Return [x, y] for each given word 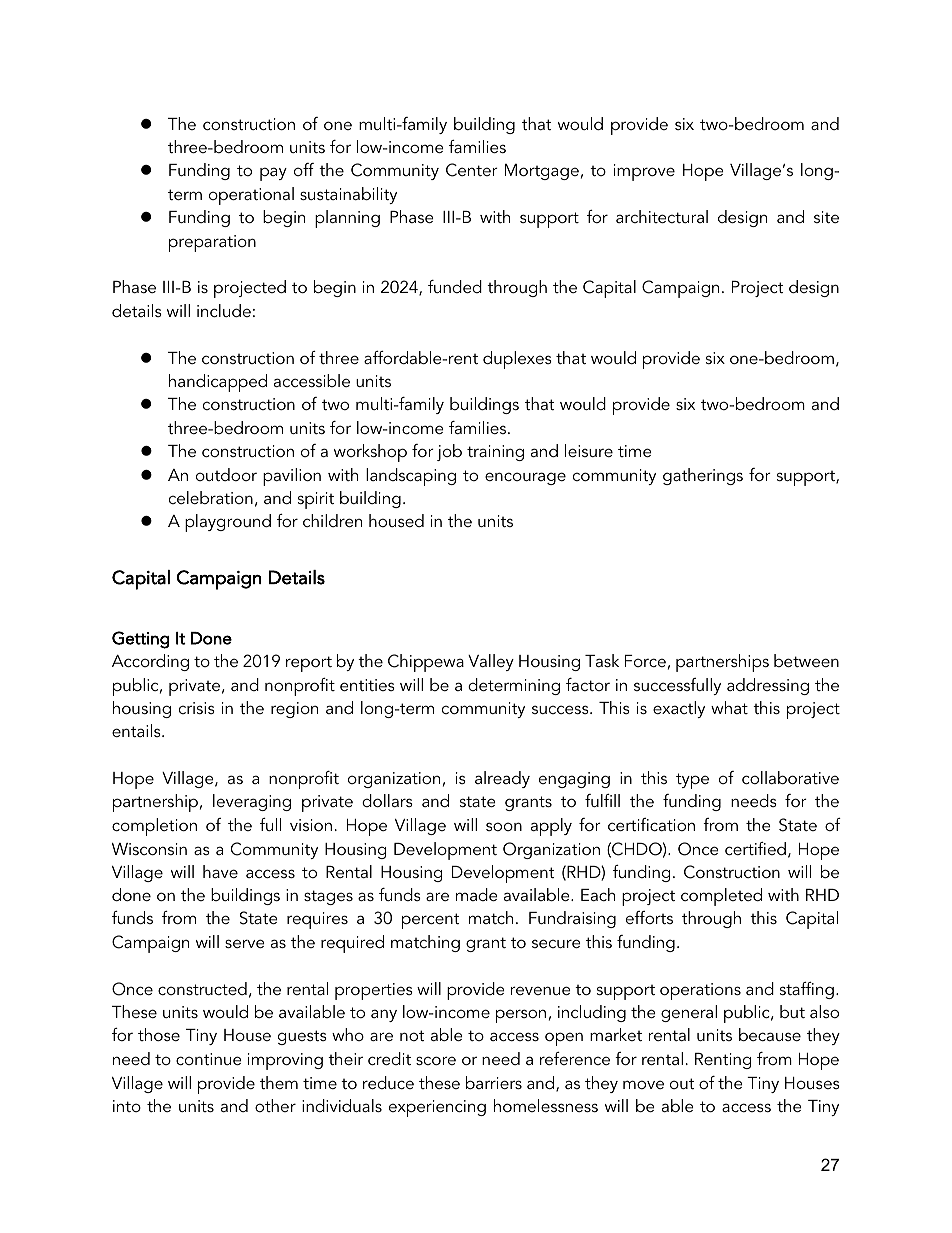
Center [472, 170]
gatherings [703, 476]
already [502, 779]
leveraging [252, 802]
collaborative [790, 777]
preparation [212, 243]
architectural [662, 216]
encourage [525, 478]
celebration [211, 497]
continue [209, 1059]
